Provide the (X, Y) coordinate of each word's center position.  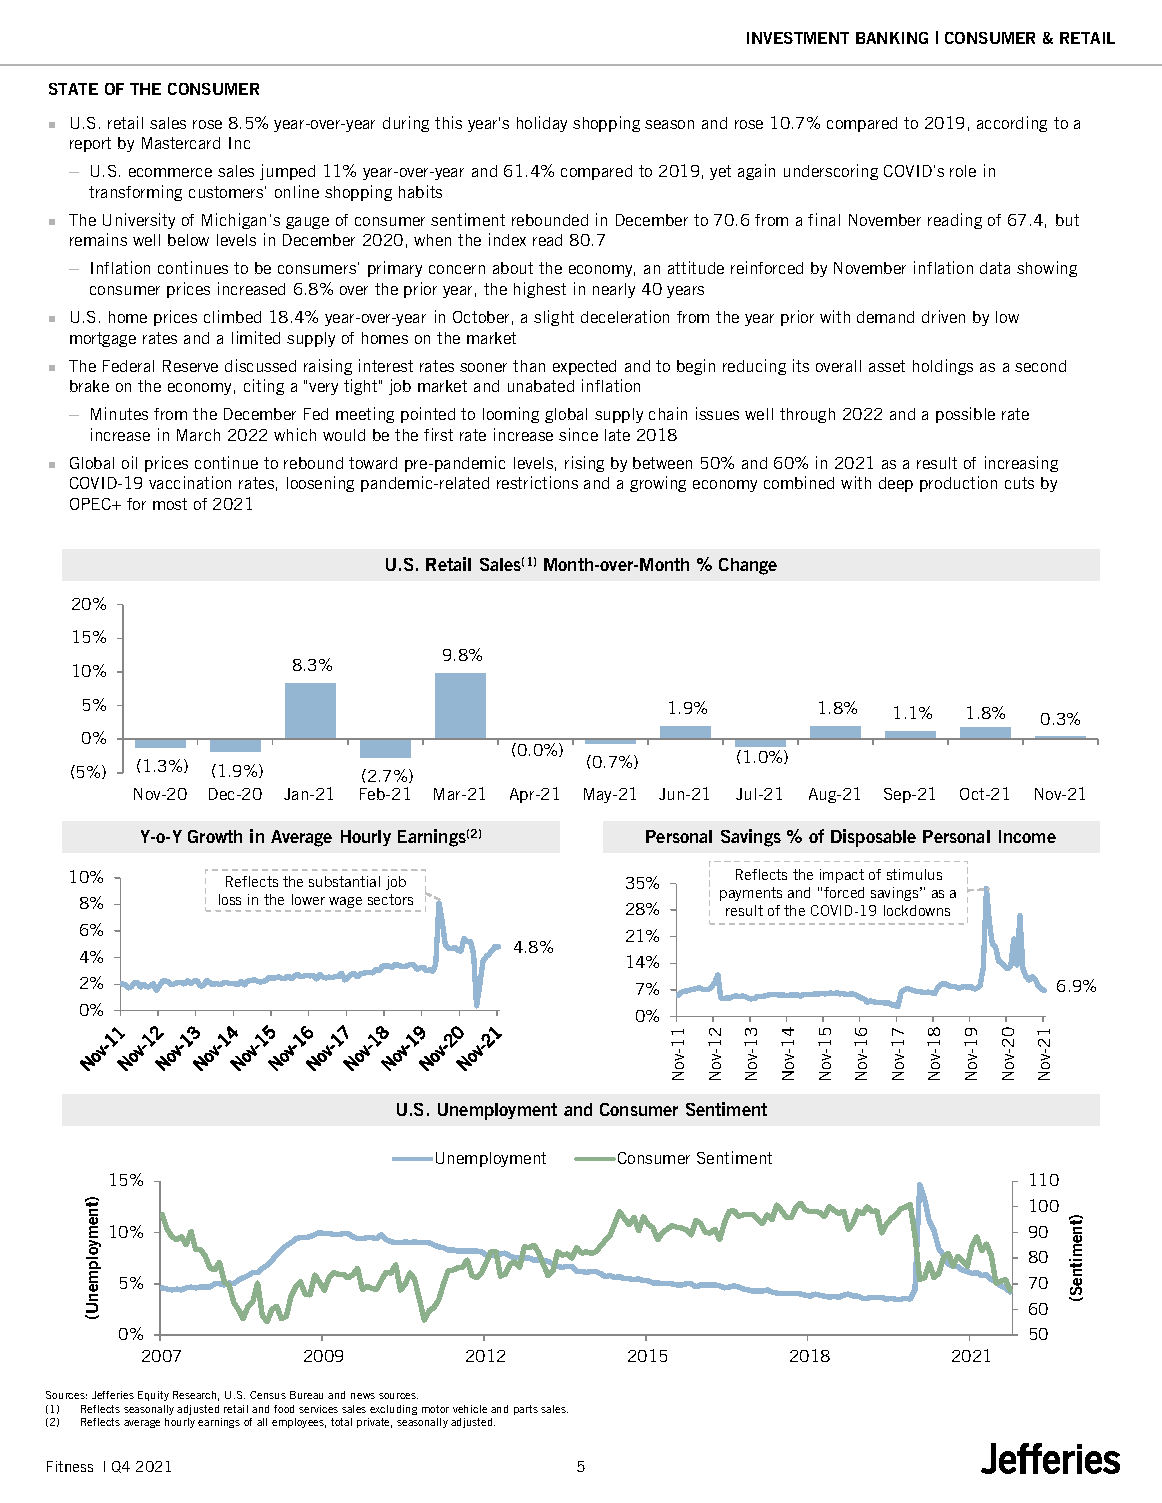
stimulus (914, 874)
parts (526, 1410)
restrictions (537, 482)
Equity (153, 1396)
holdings (943, 367)
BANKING (892, 38)
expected (584, 367)
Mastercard (181, 143)
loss (230, 899)
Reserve (190, 366)
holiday (542, 124)
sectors (390, 899)
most (170, 504)
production (958, 484)
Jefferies (113, 1395)
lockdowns (917, 910)
